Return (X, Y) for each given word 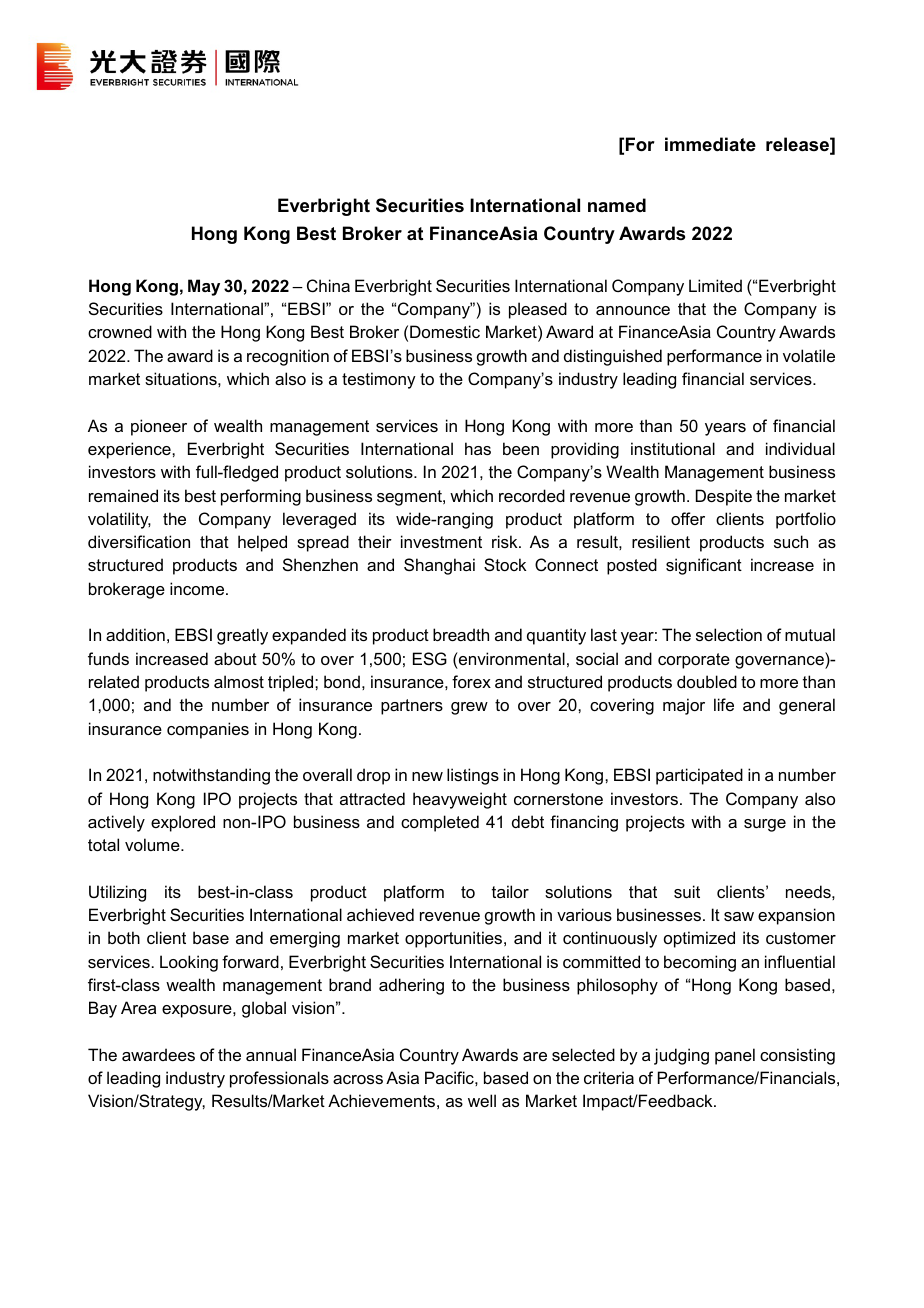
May (204, 287)
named (617, 205)
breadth (461, 634)
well (482, 1100)
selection (729, 634)
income (198, 588)
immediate (710, 144)
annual (271, 1054)
